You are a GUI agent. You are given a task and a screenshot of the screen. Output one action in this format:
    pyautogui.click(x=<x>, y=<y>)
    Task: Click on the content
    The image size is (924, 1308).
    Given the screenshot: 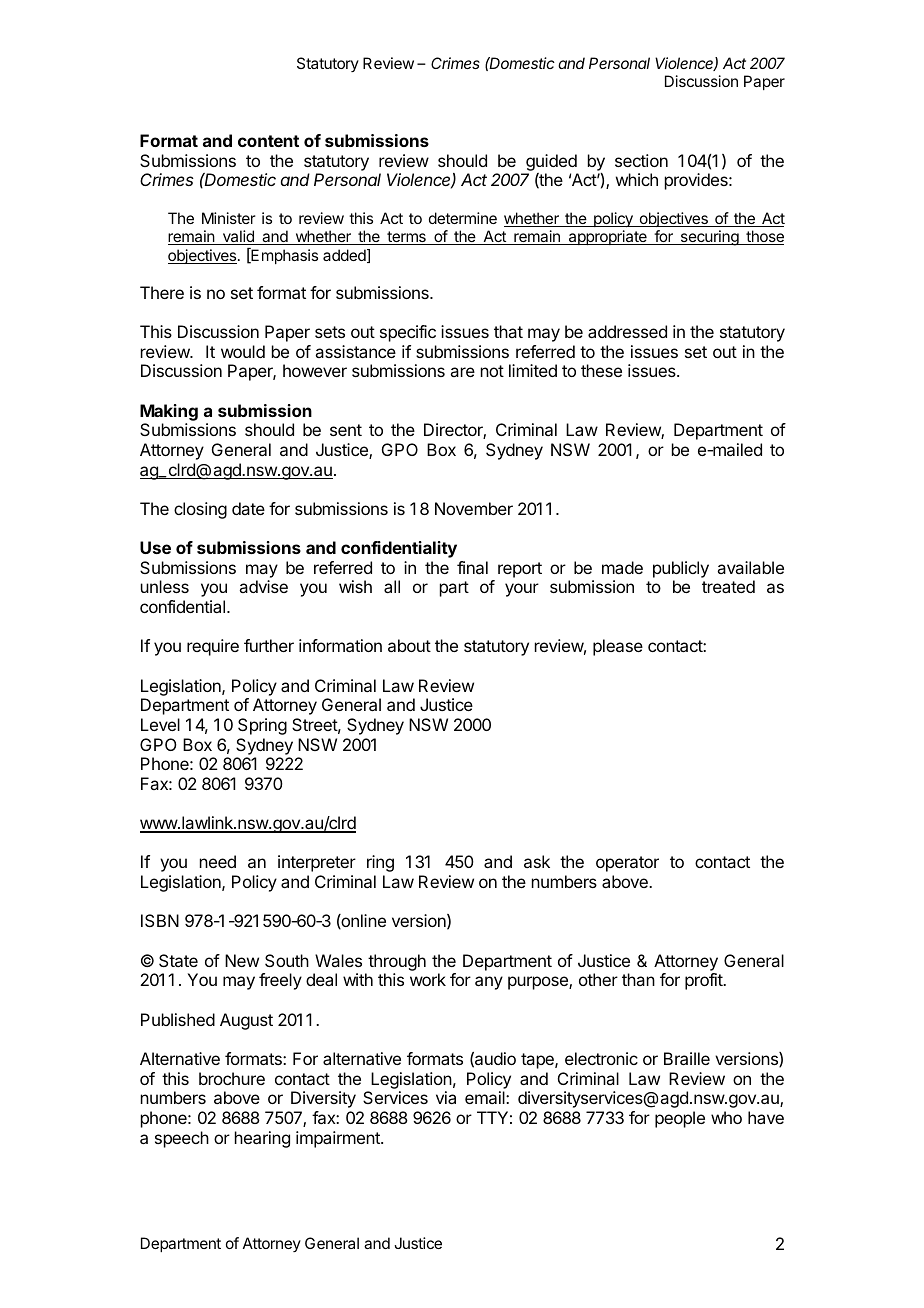 What is the action you would take?
    pyautogui.click(x=268, y=141)
